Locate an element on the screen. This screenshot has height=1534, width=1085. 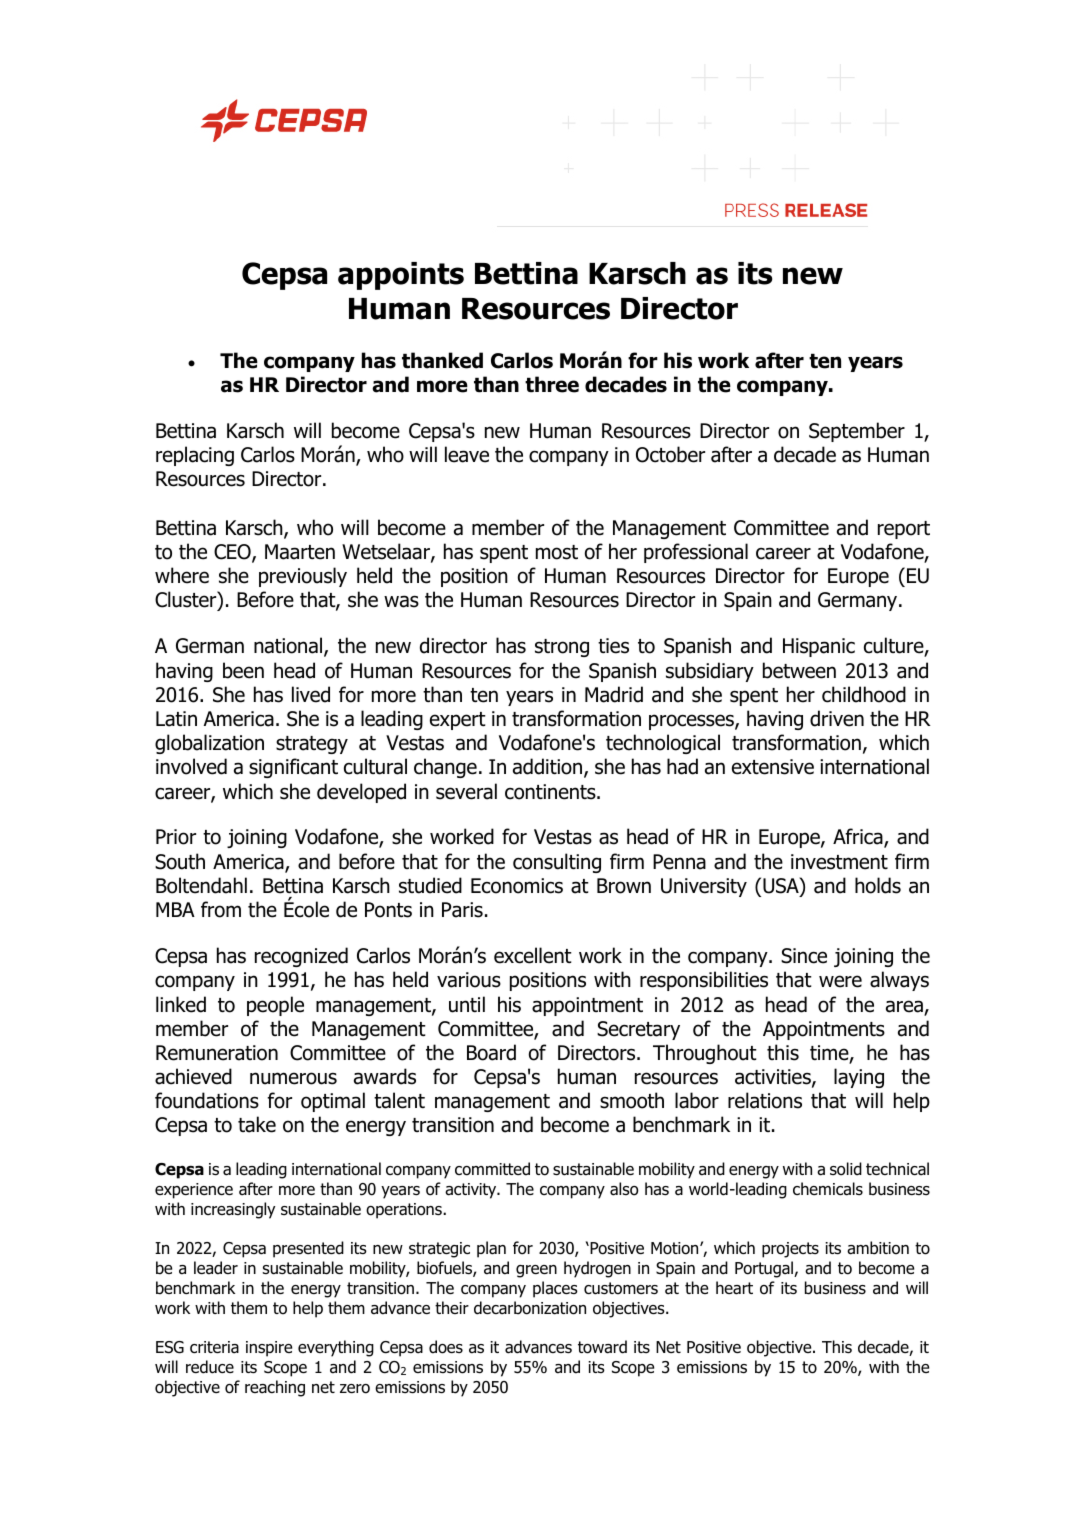
September is located at coordinates (857, 432).
